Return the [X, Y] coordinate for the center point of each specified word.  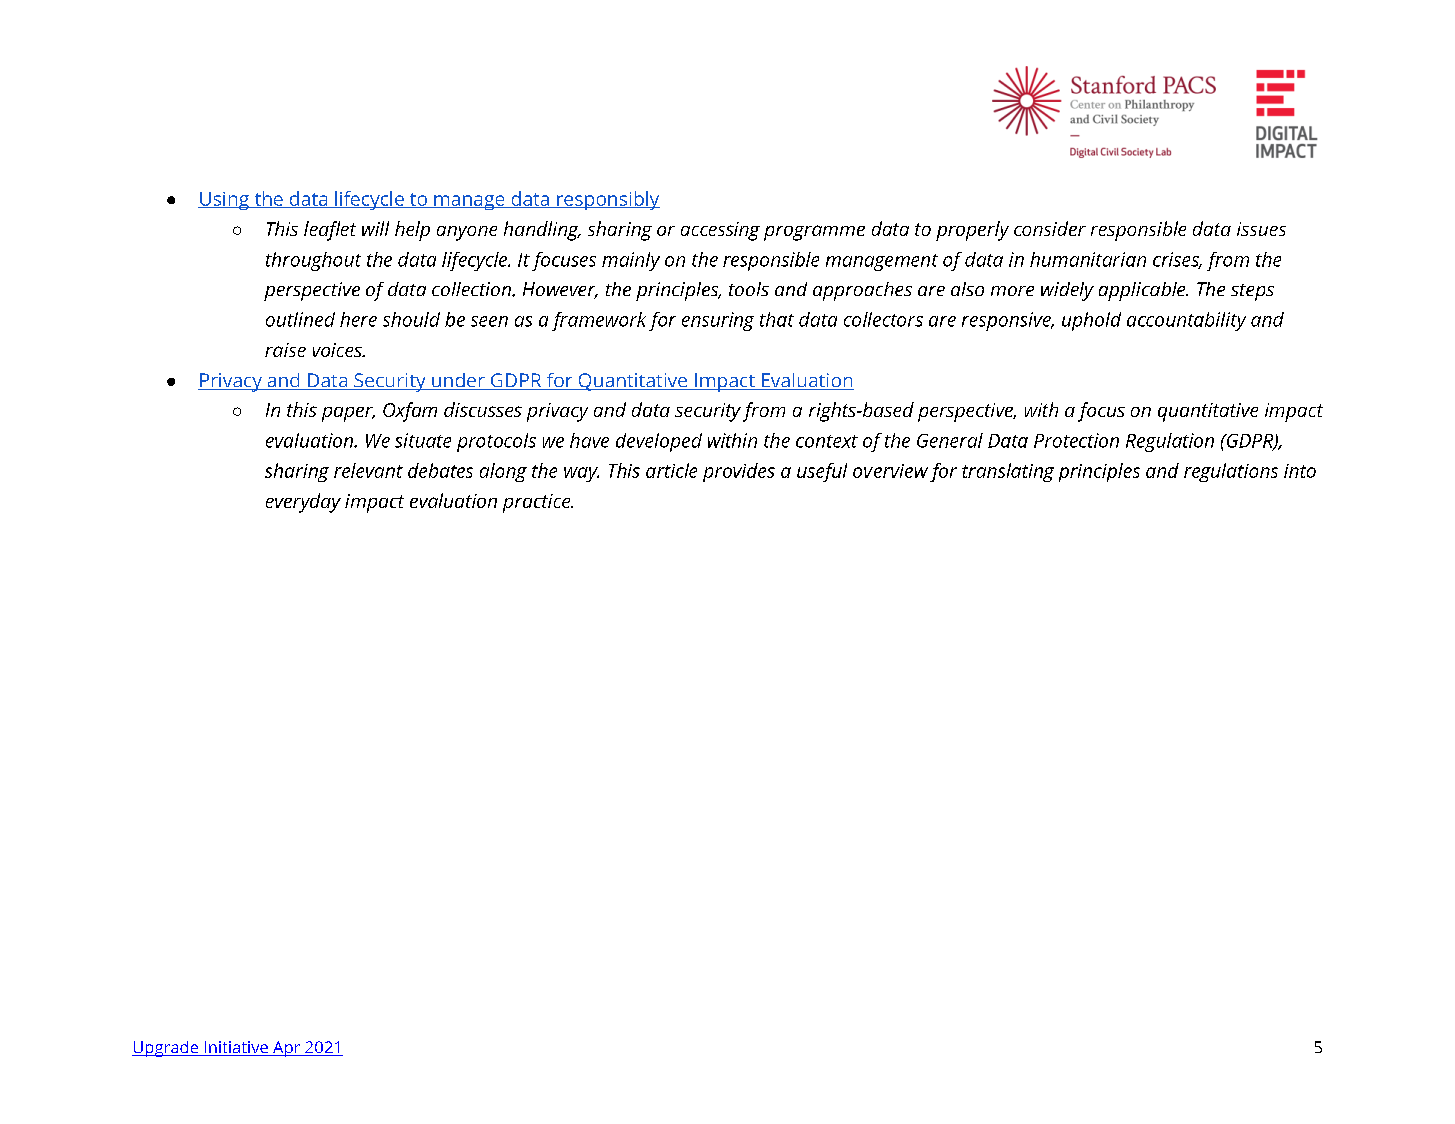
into [1300, 471]
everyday [303, 503]
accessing [720, 231]
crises [1177, 260]
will [375, 228]
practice [538, 503]
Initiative [236, 1048]
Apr [286, 1049]
